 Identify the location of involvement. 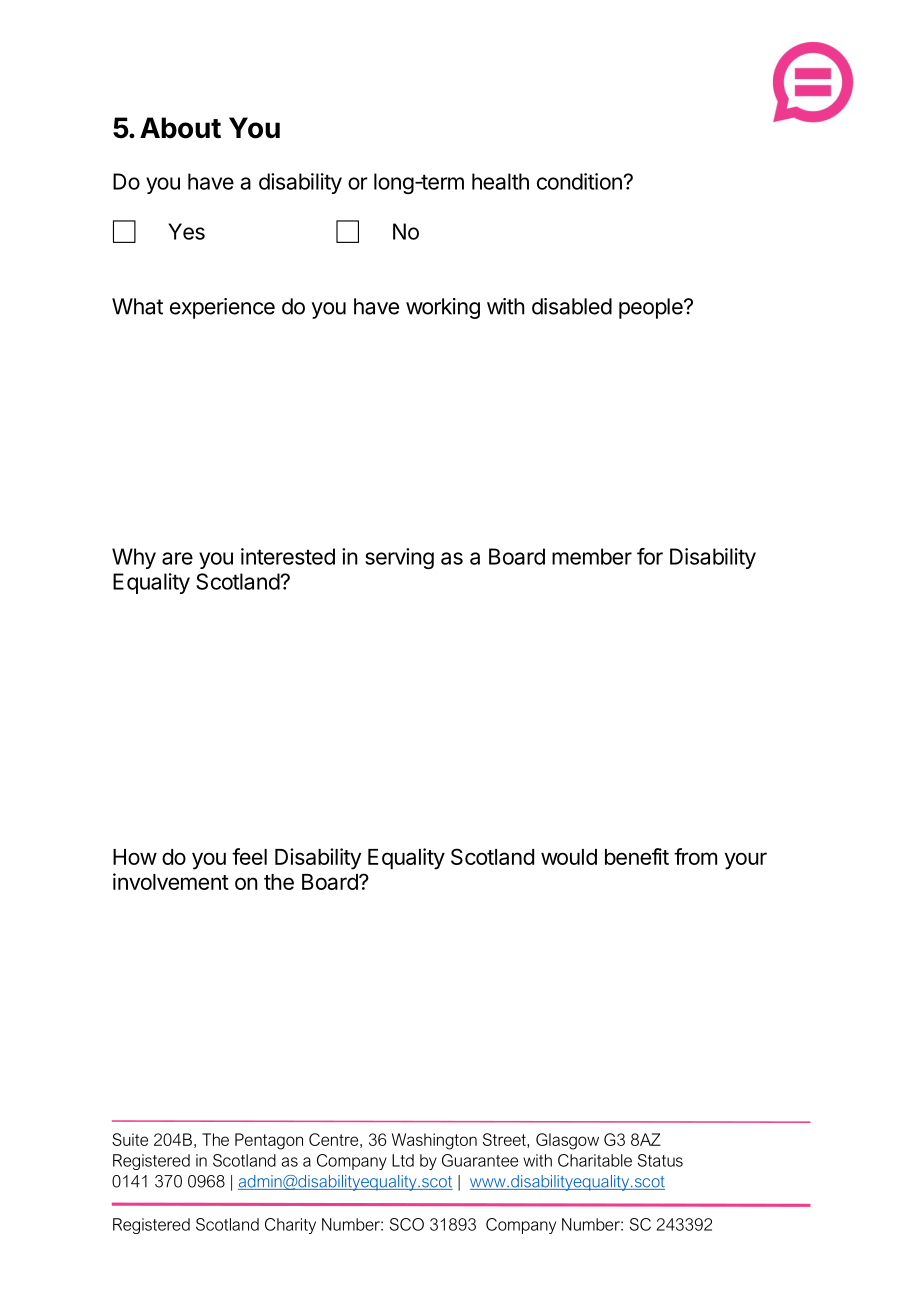
(171, 881).
